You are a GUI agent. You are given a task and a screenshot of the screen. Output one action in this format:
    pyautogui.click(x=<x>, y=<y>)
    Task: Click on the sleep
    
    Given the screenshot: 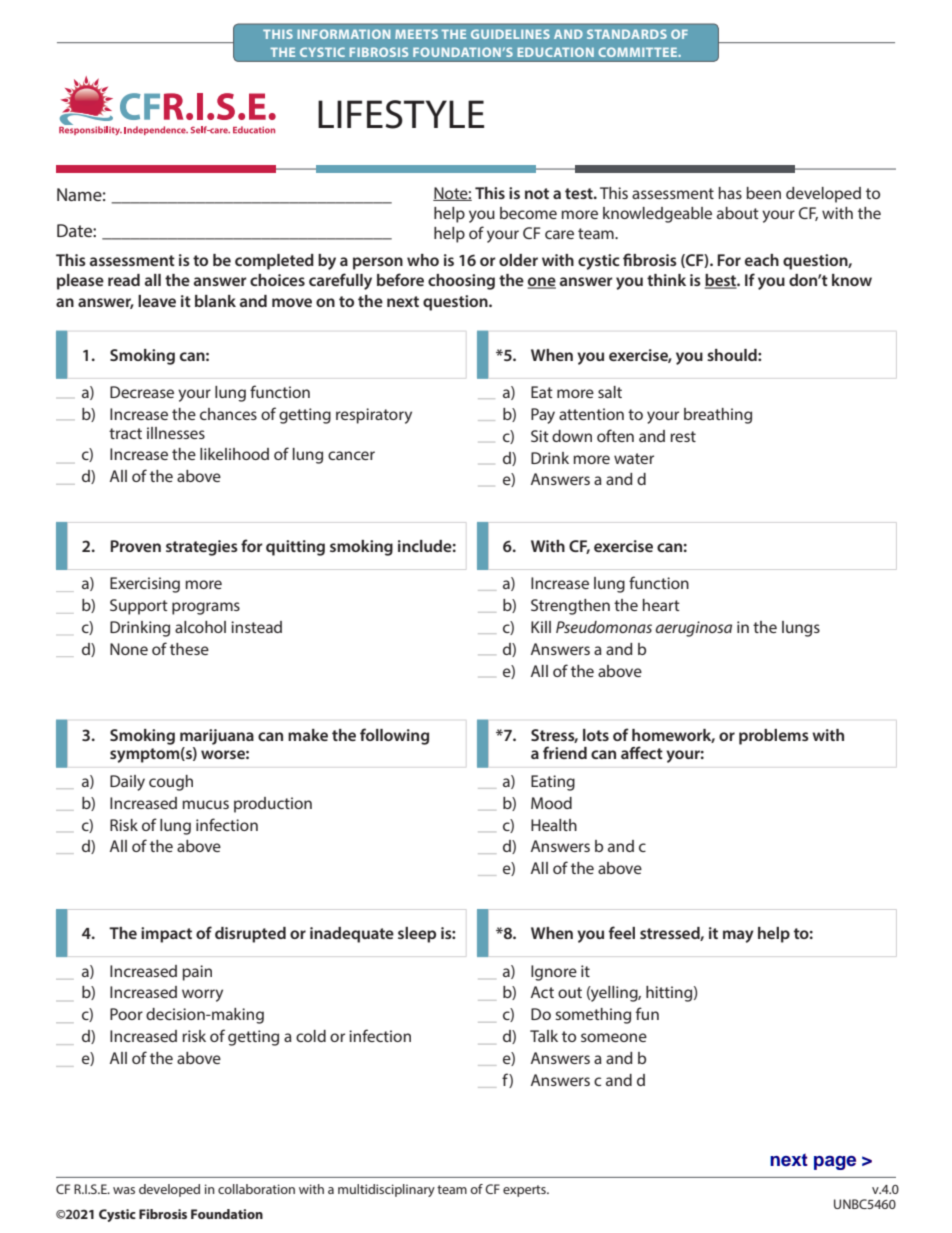 What is the action you would take?
    pyautogui.click(x=417, y=935)
